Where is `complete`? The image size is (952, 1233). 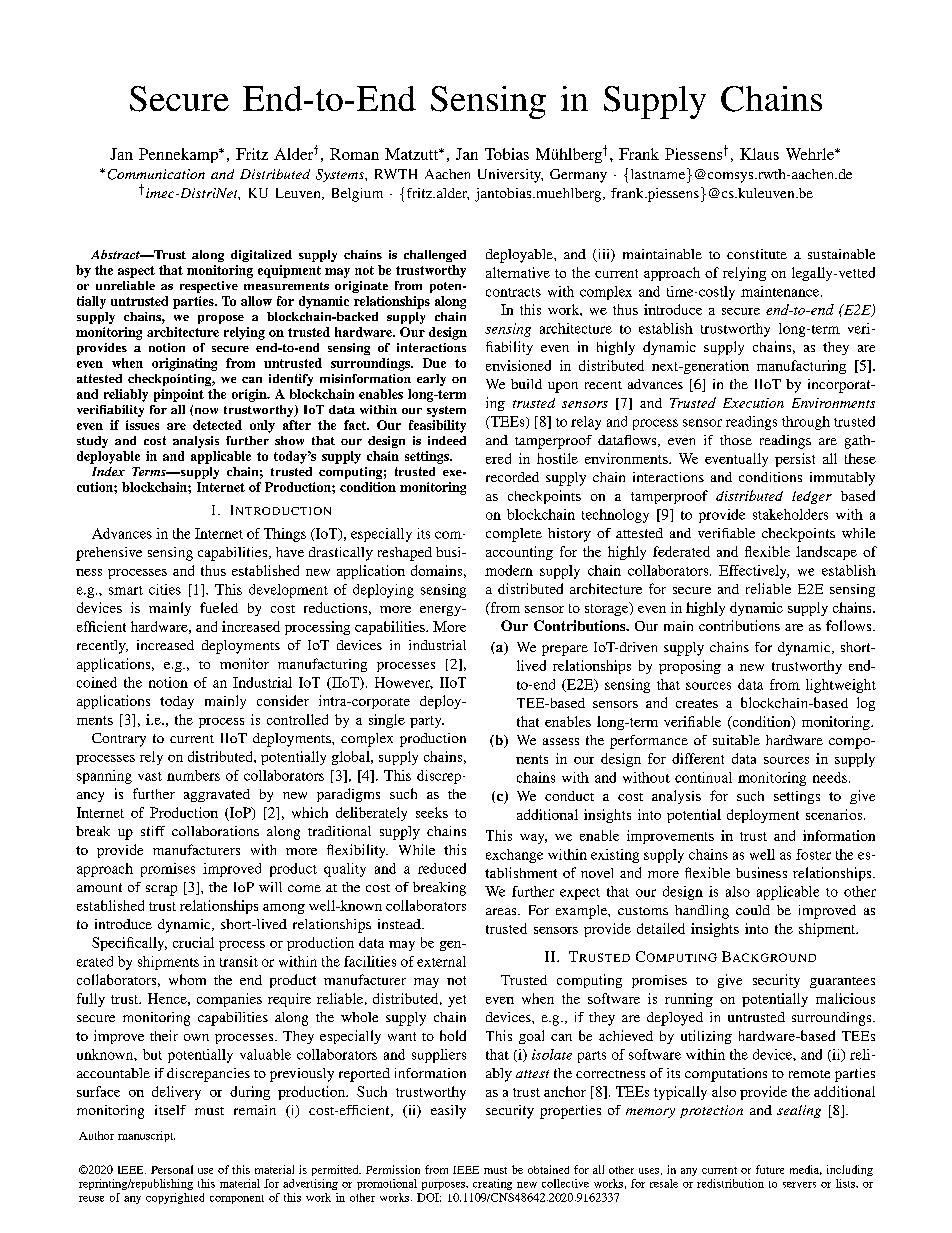 complete is located at coordinates (514, 535).
